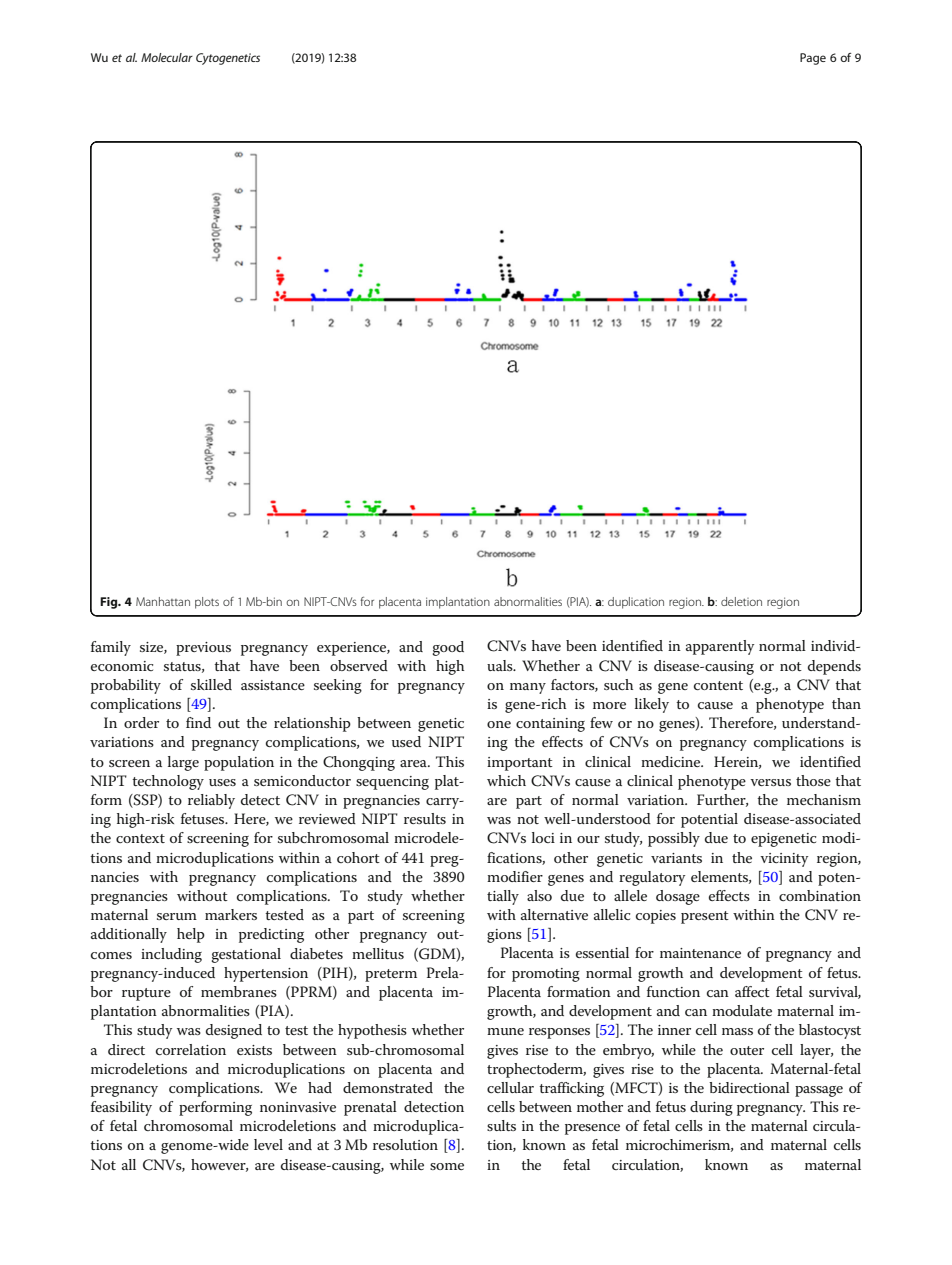 Image resolution: width=952 pixels, height=1265 pixels. Describe the element at coordinates (720, 647) in the screenshot. I see `apparently` at that location.
